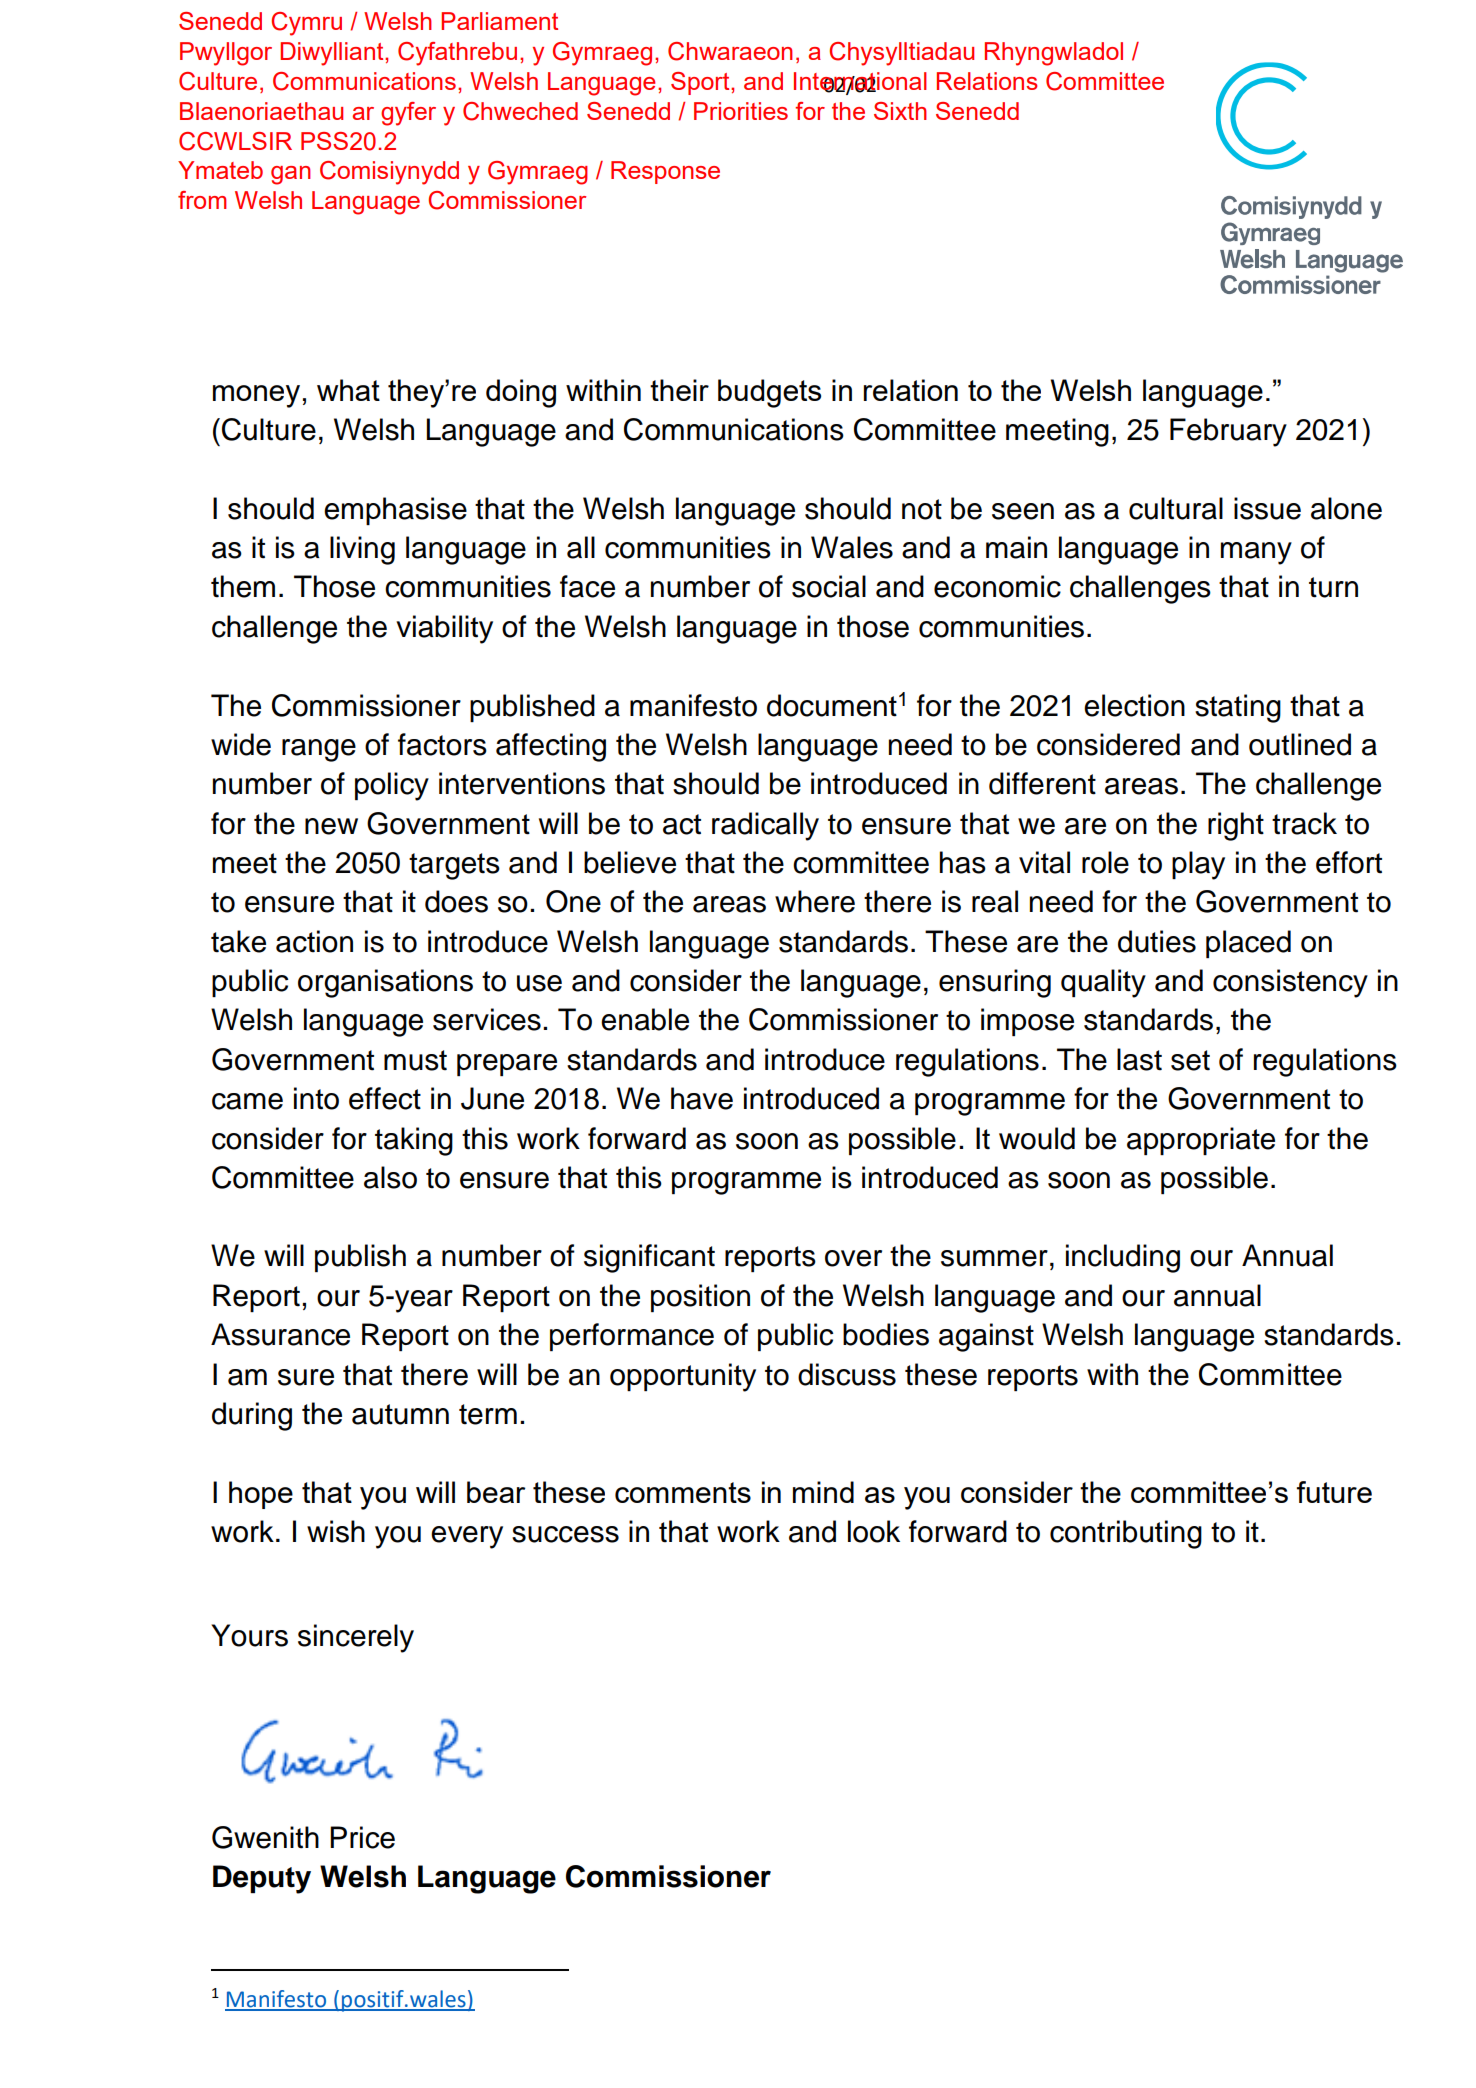 Image resolution: width=1476 pixels, height=2088 pixels. What do you see at coordinates (362, 1837) in the screenshot?
I see `Price` at bounding box center [362, 1837].
